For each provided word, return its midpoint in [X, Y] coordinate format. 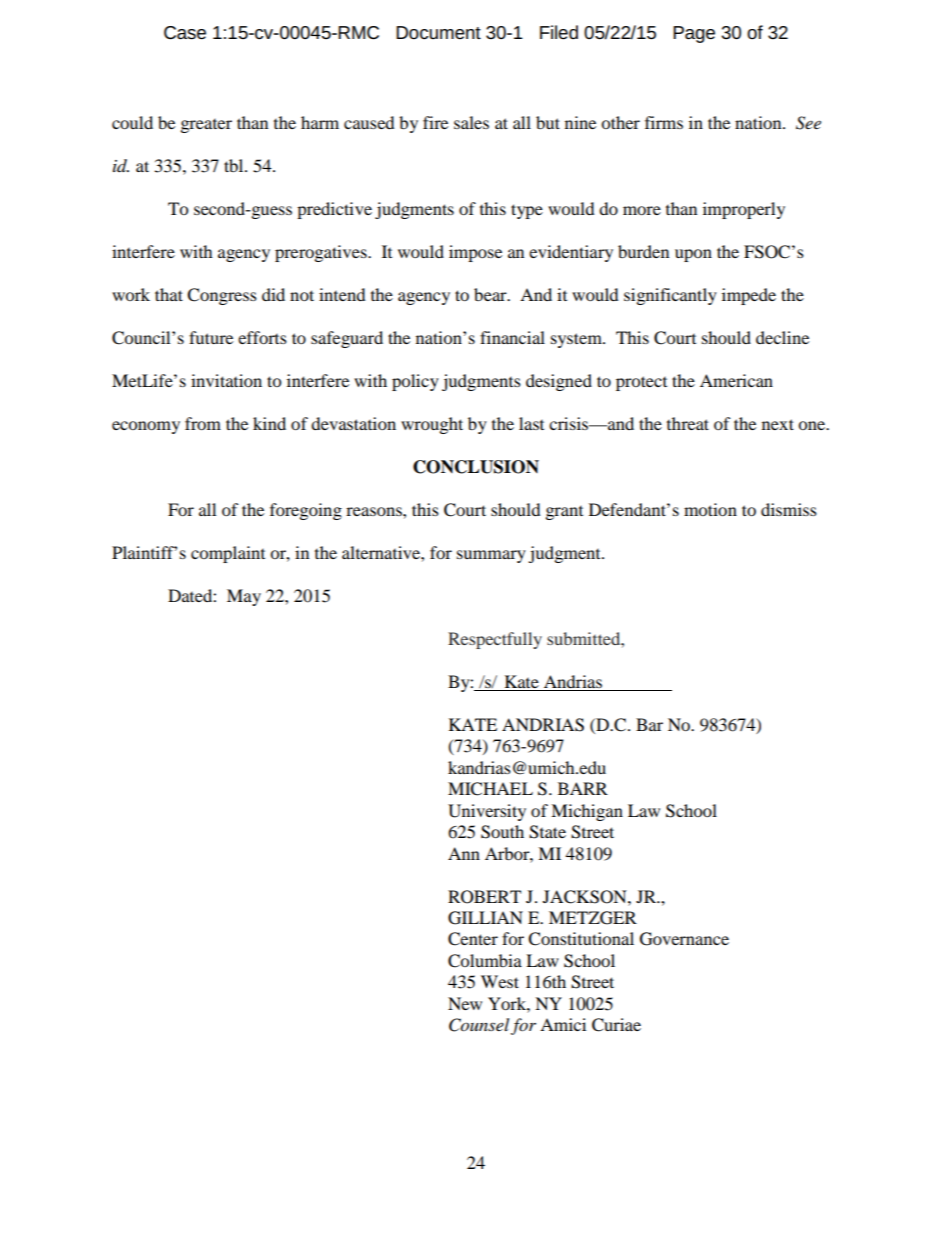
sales [471, 122]
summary [491, 556]
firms [664, 122]
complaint [228, 554]
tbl [235, 165]
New [465, 1003]
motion [710, 509]
